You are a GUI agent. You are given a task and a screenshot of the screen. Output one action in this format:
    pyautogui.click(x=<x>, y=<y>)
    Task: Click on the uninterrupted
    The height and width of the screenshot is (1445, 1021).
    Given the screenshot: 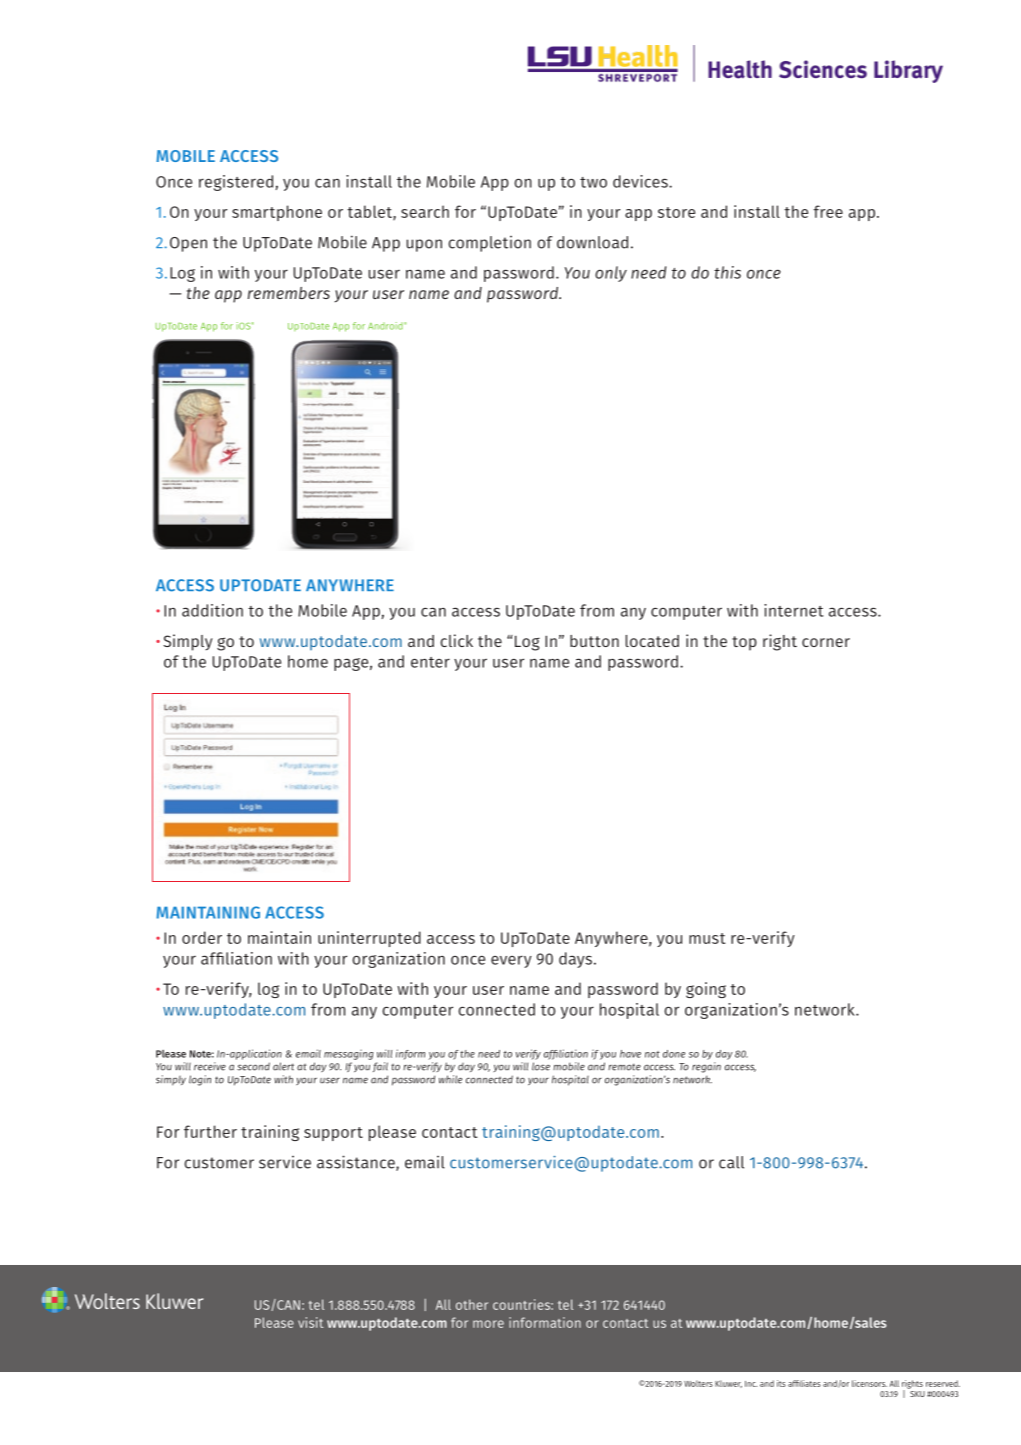 What is the action you would take?
    pyautogui.click(x=369, y=939)
